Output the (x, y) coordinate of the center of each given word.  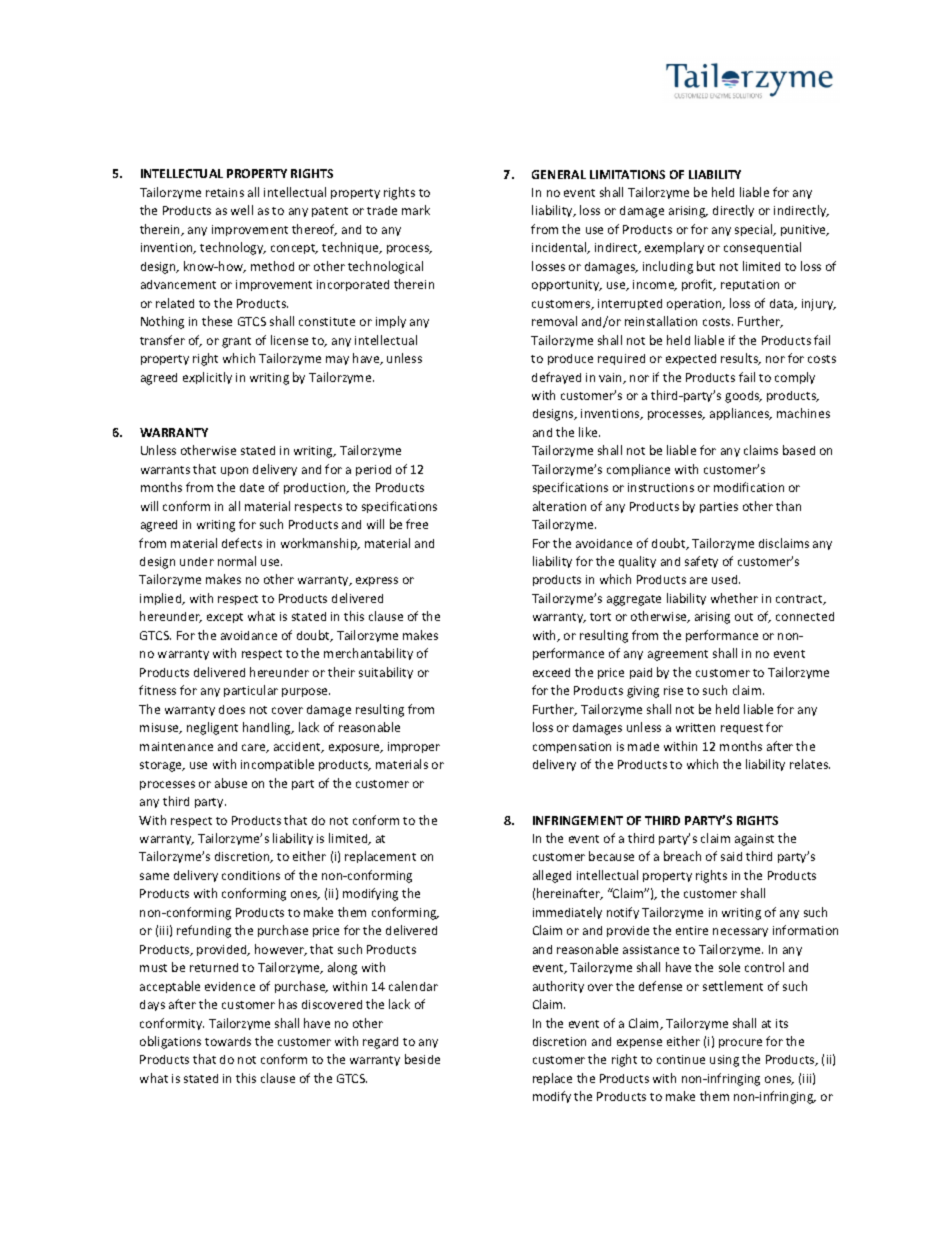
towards (228, 1041)
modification (749, 487)
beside (422, 1059)
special (755, 230)
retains (225, 192)
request (742, 729)
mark (416, 210)
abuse (231, 783)
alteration (559, 506)
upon (234, 471)
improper (414, 747)
